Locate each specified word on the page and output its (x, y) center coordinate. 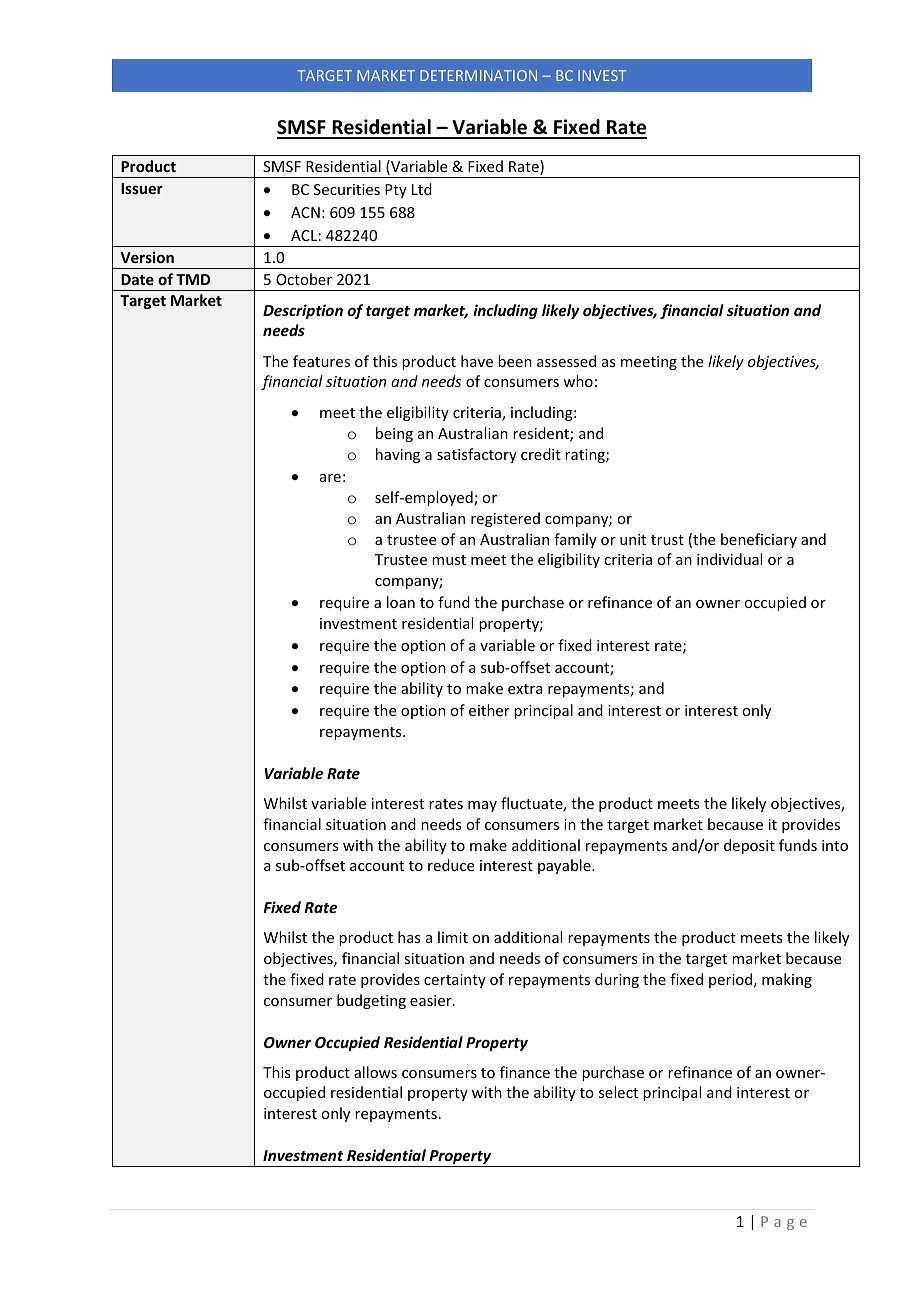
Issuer (142, 188)
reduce (451, 865)
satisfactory (477, 455)
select (618, 1092)
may (482, 806)
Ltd (422, 189)
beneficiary (759, 540)
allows (375, 1072)
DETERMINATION (478, 75)
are (330, 478)
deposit (749, 846)
